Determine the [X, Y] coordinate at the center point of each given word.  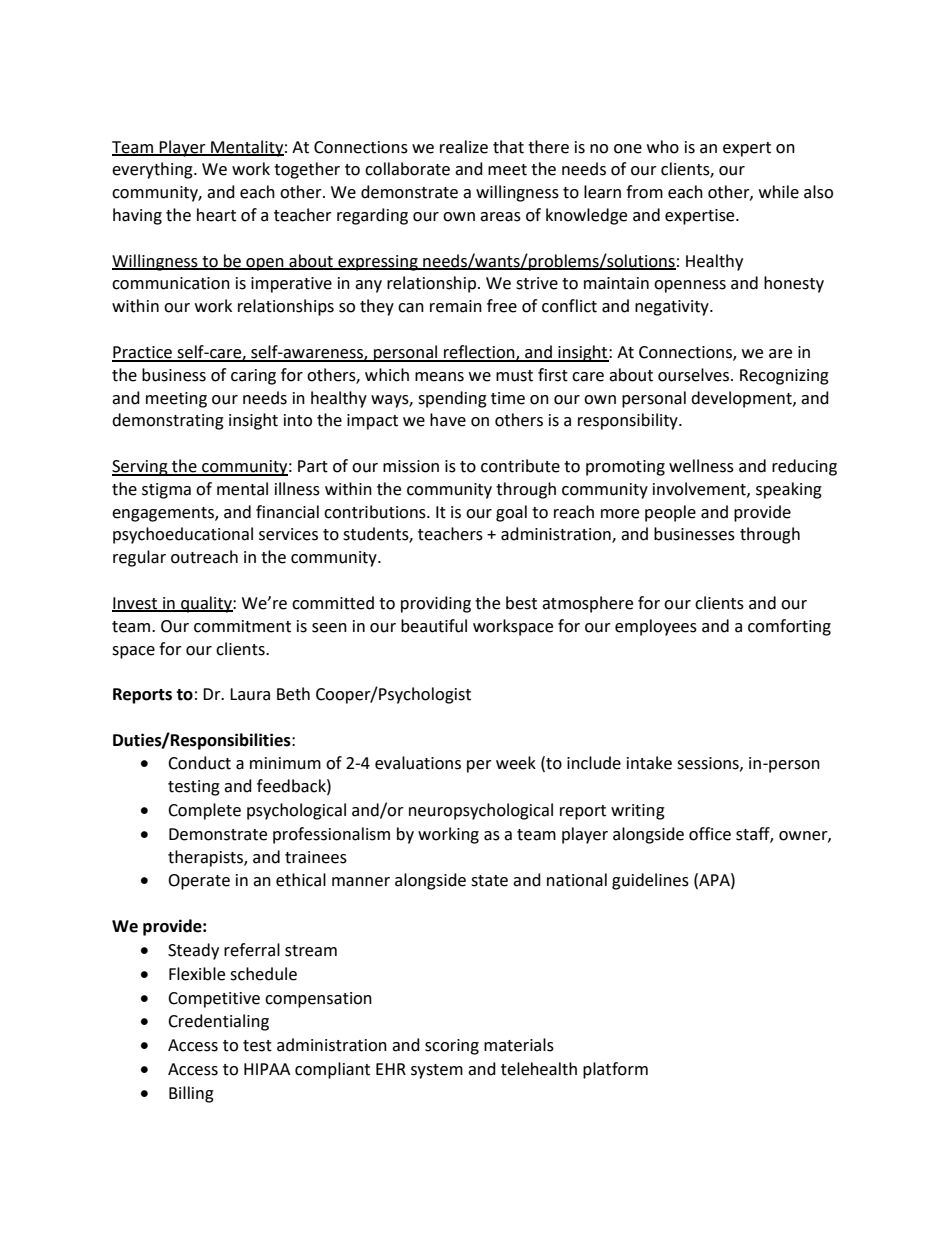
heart [216, 215]
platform [615, 1070]
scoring [452, 1047]
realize [464, 147]
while [779, 192]
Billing [191, 1094]
